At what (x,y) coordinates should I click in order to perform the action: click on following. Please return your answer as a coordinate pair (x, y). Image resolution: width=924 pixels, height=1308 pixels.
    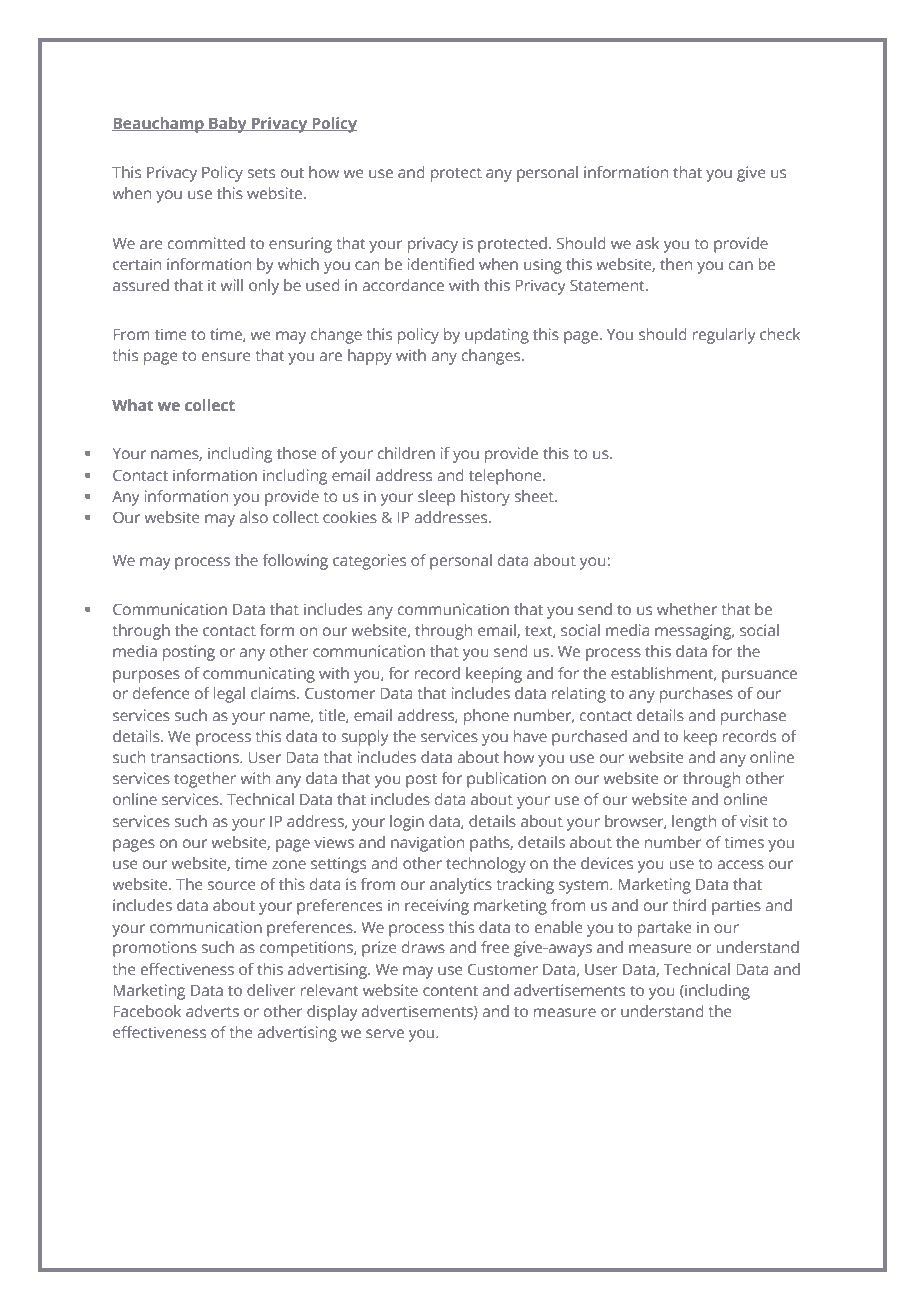
    Looking at the image, I should click on (295, 562).
